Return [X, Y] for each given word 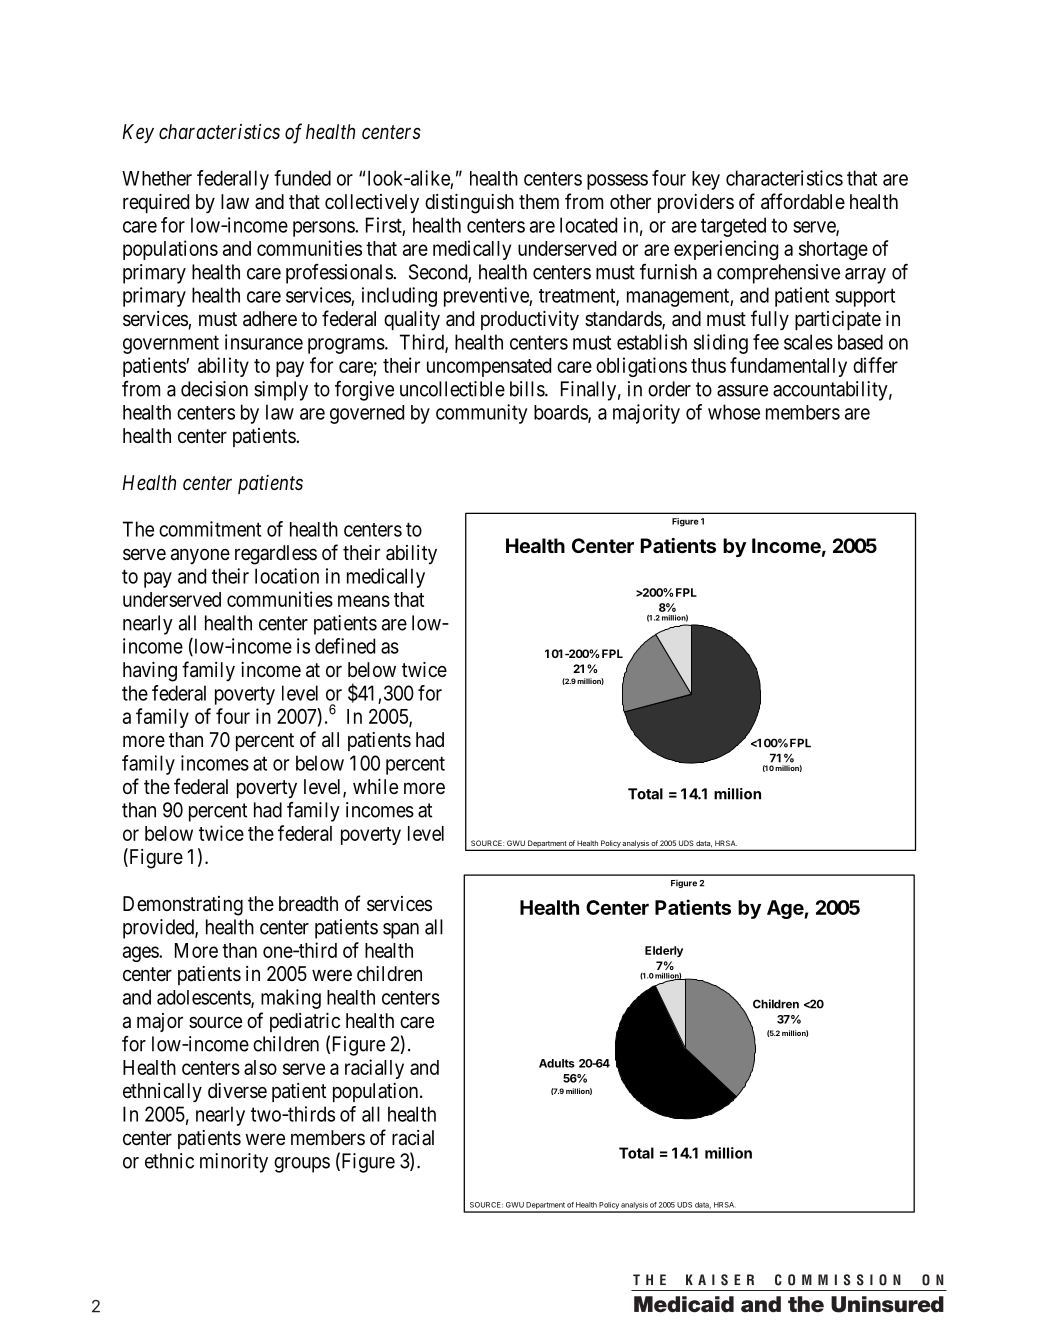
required [156, 203]
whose [734, 412]
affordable [803, 201]
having [150, 672]
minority [234, 1163]
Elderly [664, 951]
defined [345, 646]
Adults [557, 1063]
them [539, 201]
